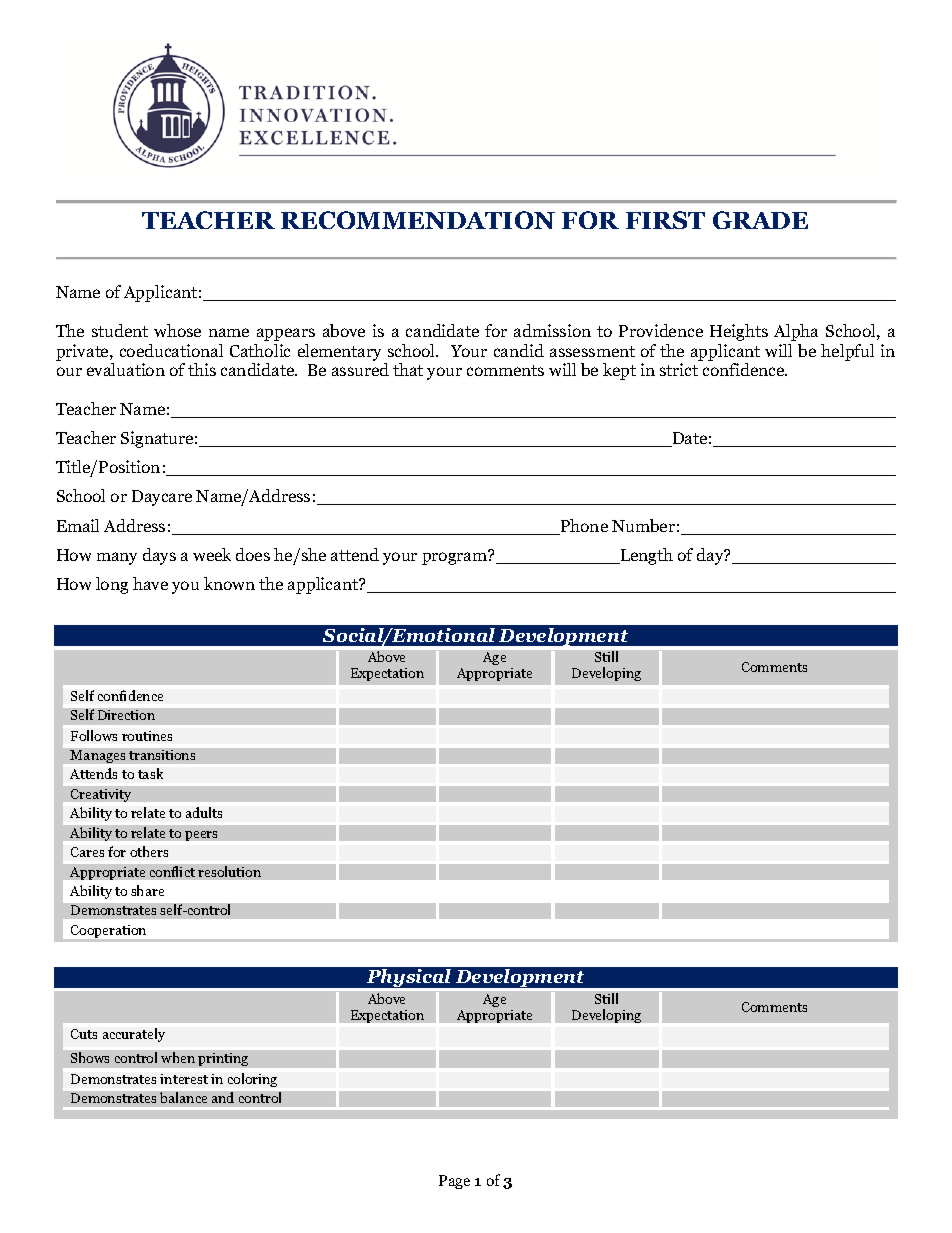 This screenshot has height=1233, width=952. Describe the element at coordinates (229, 583) in the screenshot. I see `known` at that location.
